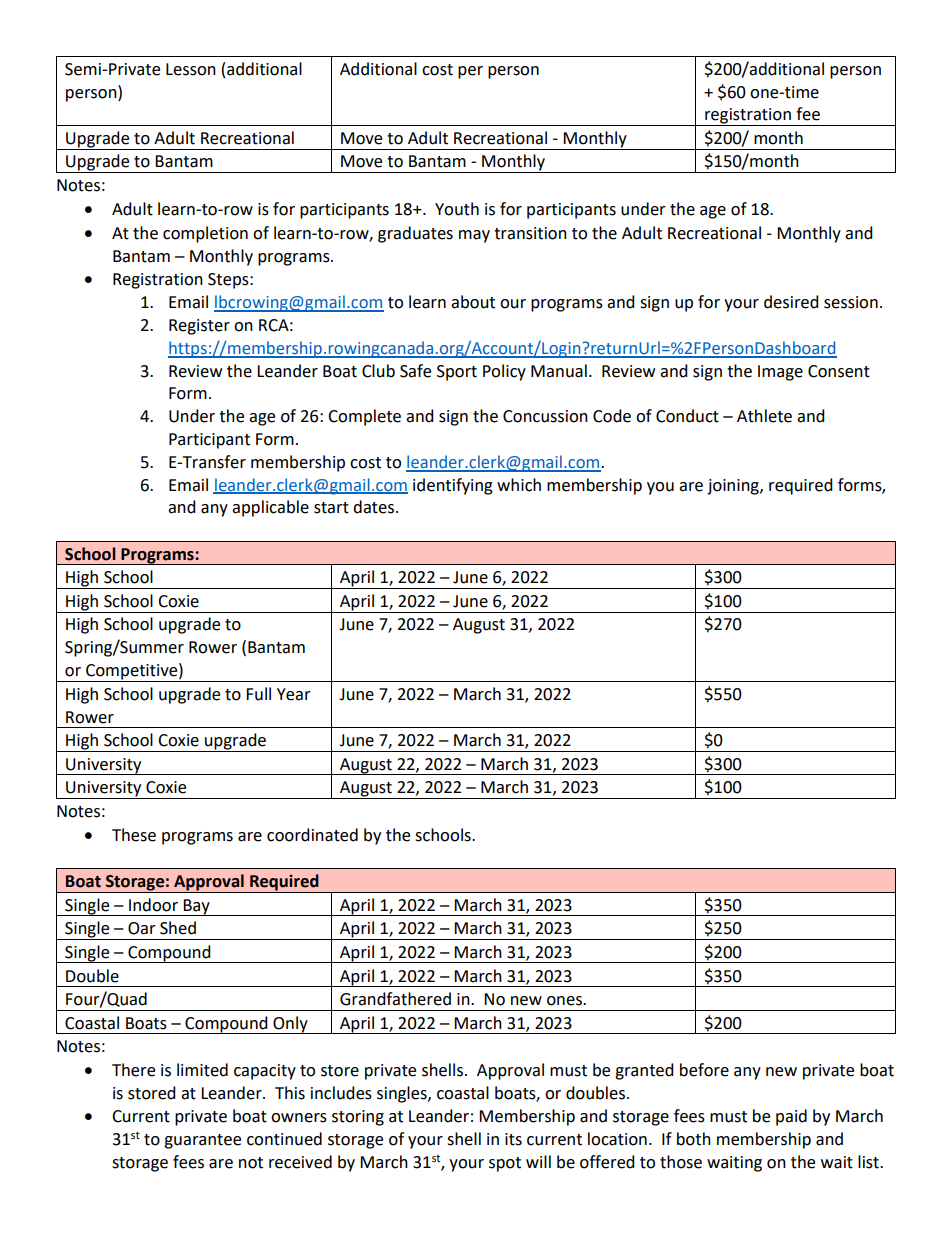 This image has height=1233, width=952. I want to click on desired, so click(791, 302).
